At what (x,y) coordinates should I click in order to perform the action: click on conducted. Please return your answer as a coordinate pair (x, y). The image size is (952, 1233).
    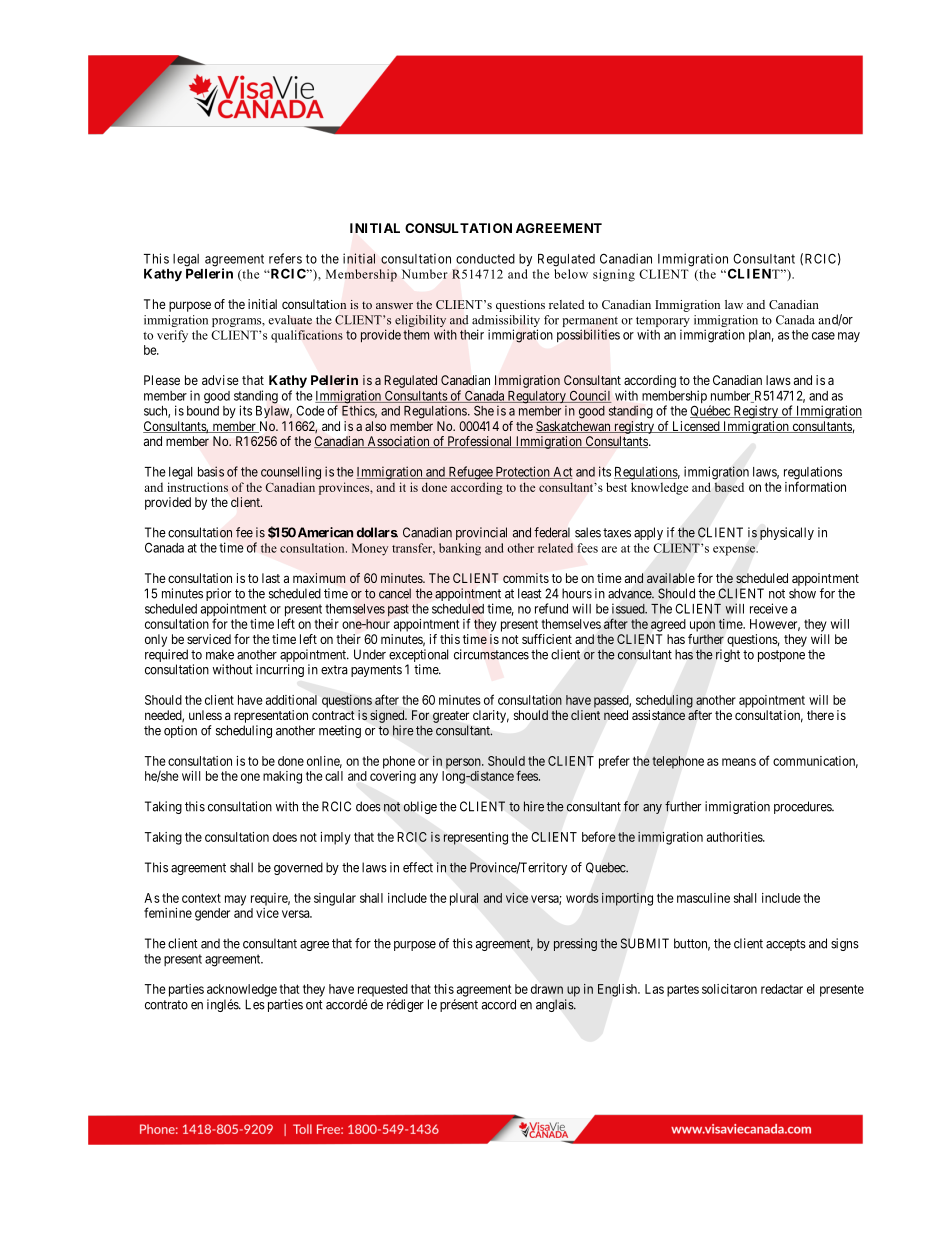
    Looking at the image, I should click on (485, 259).
